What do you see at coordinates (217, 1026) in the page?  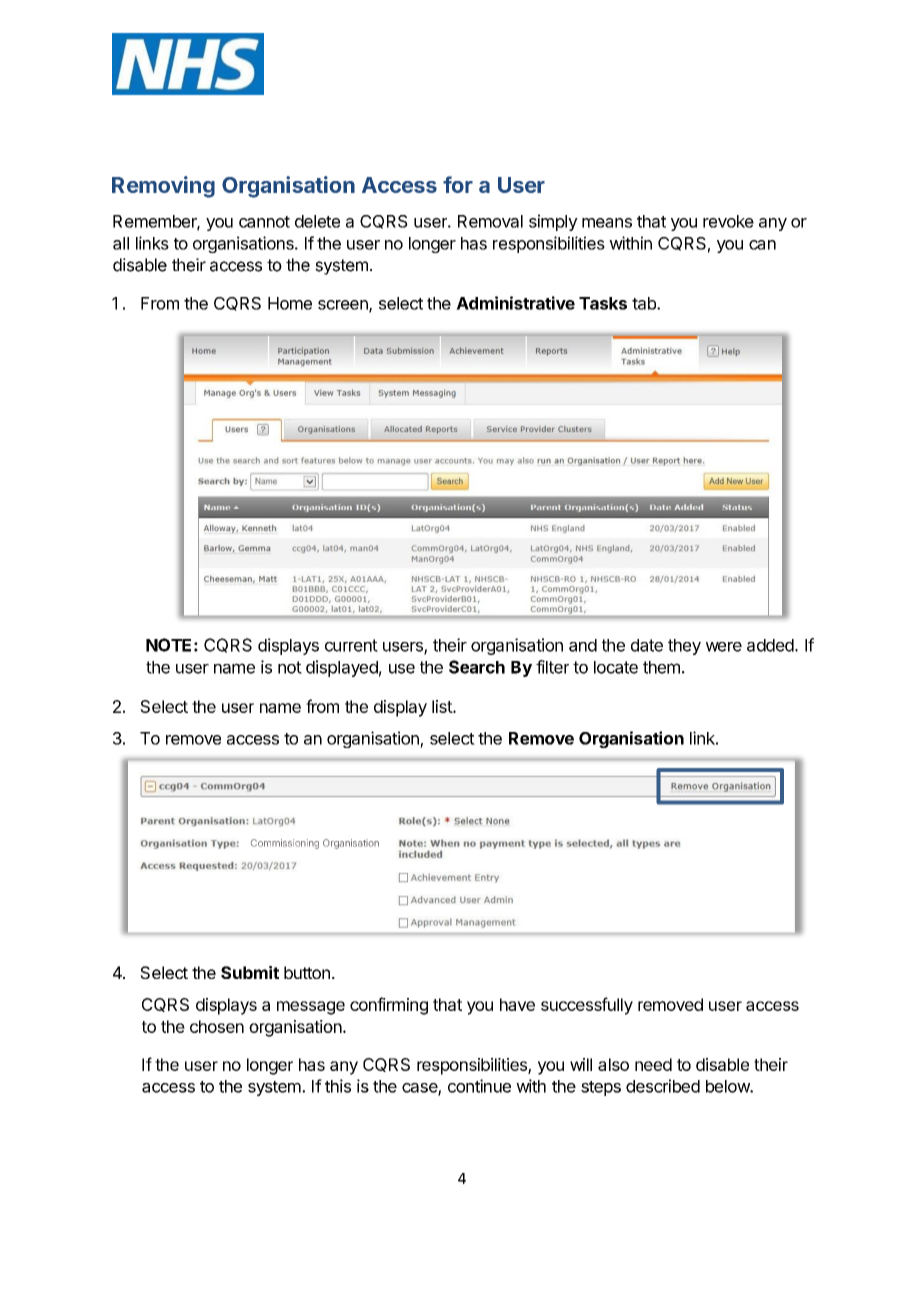 I see `chosen` at bounding box center [217, 1026].
